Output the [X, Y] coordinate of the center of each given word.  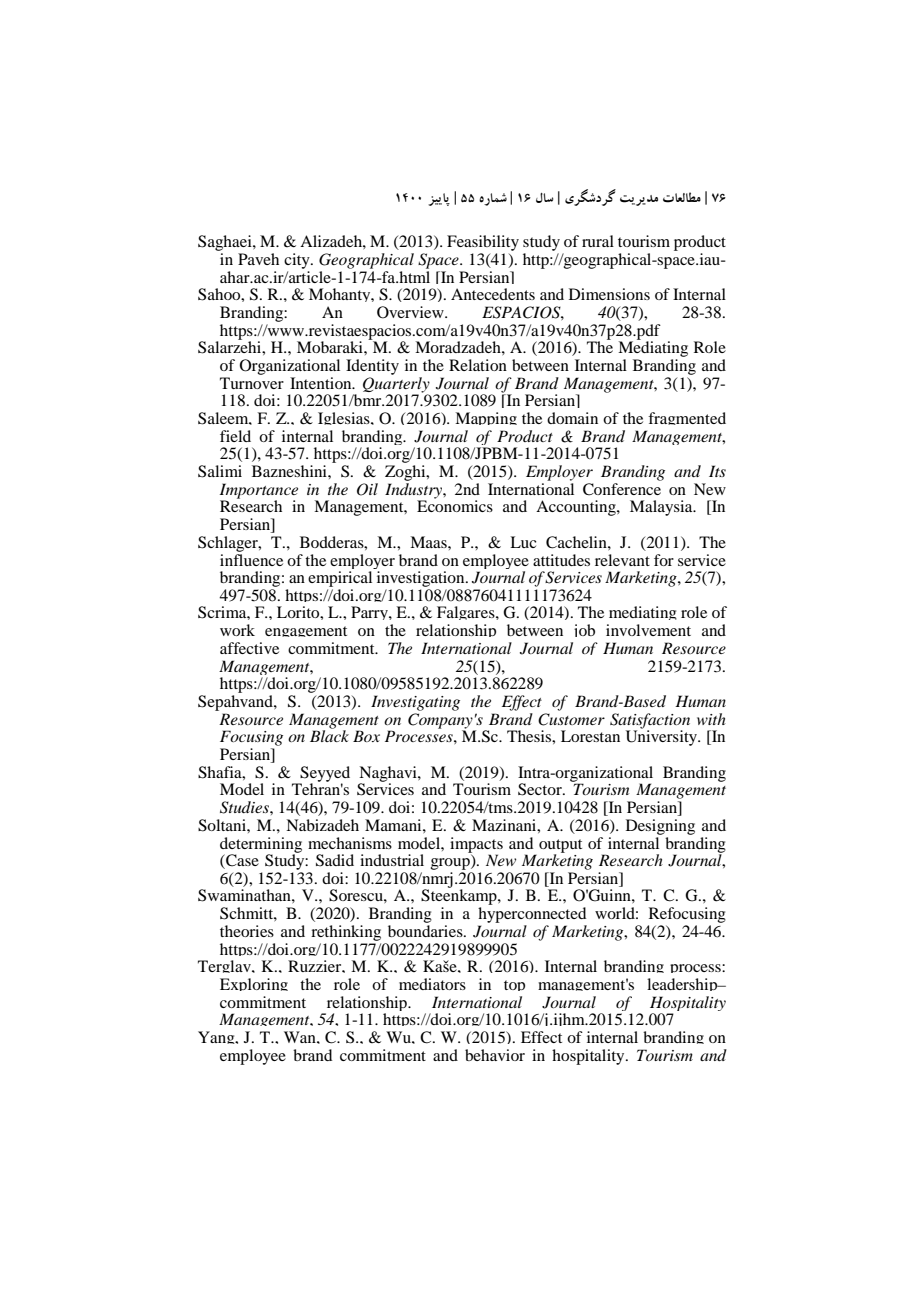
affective [249, 648]
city [298, 261]
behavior [495, 1055]
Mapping [486, 418]
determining [261, 846]
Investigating [415, 703]
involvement [648, 630]
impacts [476, 846]
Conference [622, 489]
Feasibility [483, 243]
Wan [301, 1037]
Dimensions [609, 294]
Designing [660, 827]
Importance [259, 492]
